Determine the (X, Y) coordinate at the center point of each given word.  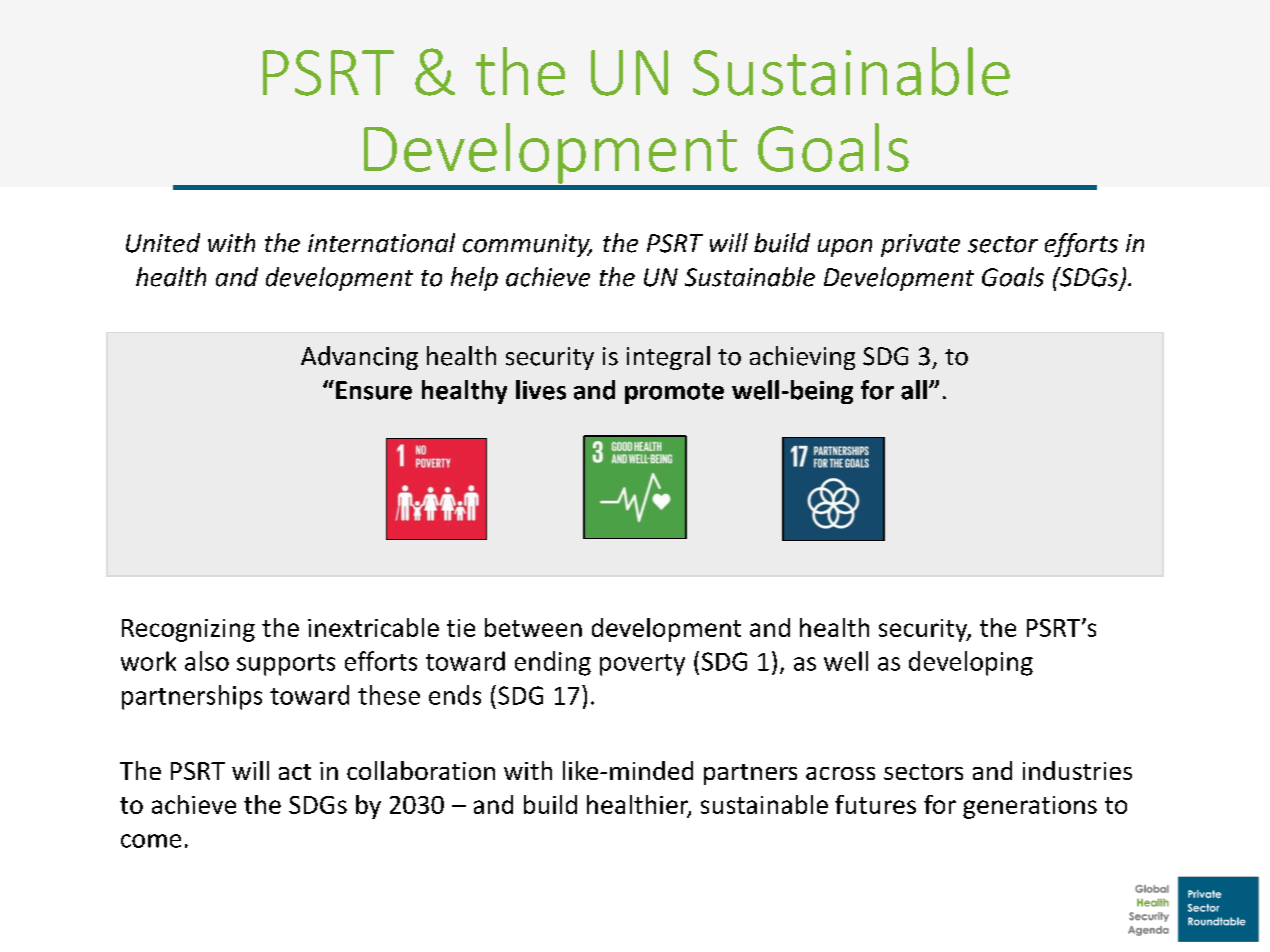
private (920, 245)
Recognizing (188, 630)
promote (674, 393)
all (914, 390)
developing (971, 663)
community (527, 245)
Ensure (374, 390)
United (163, 243)
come (151, 841)
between (533, 627)
